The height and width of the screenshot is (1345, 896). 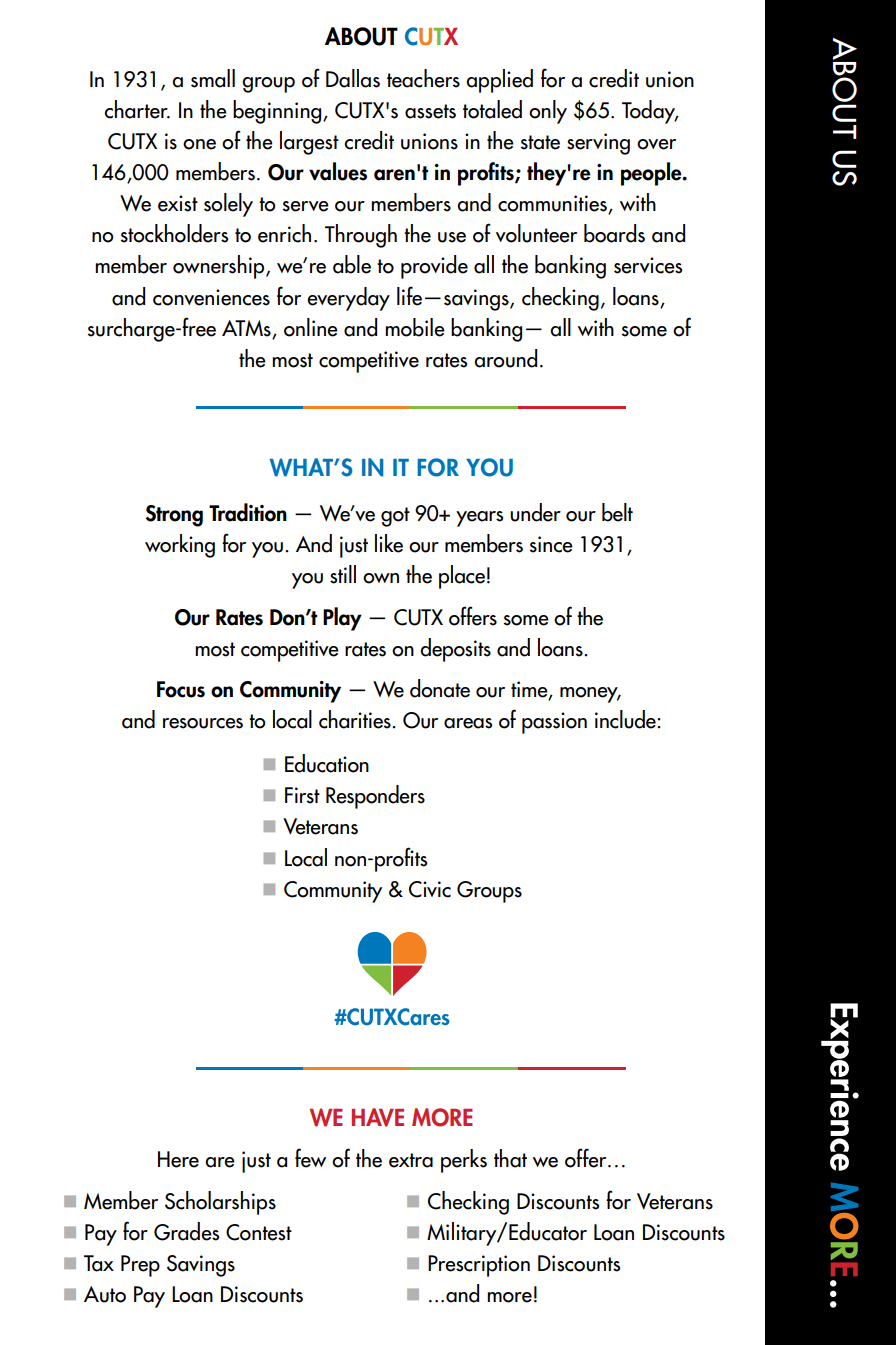 I want to click on Civic, so click(x=430, y=889).
